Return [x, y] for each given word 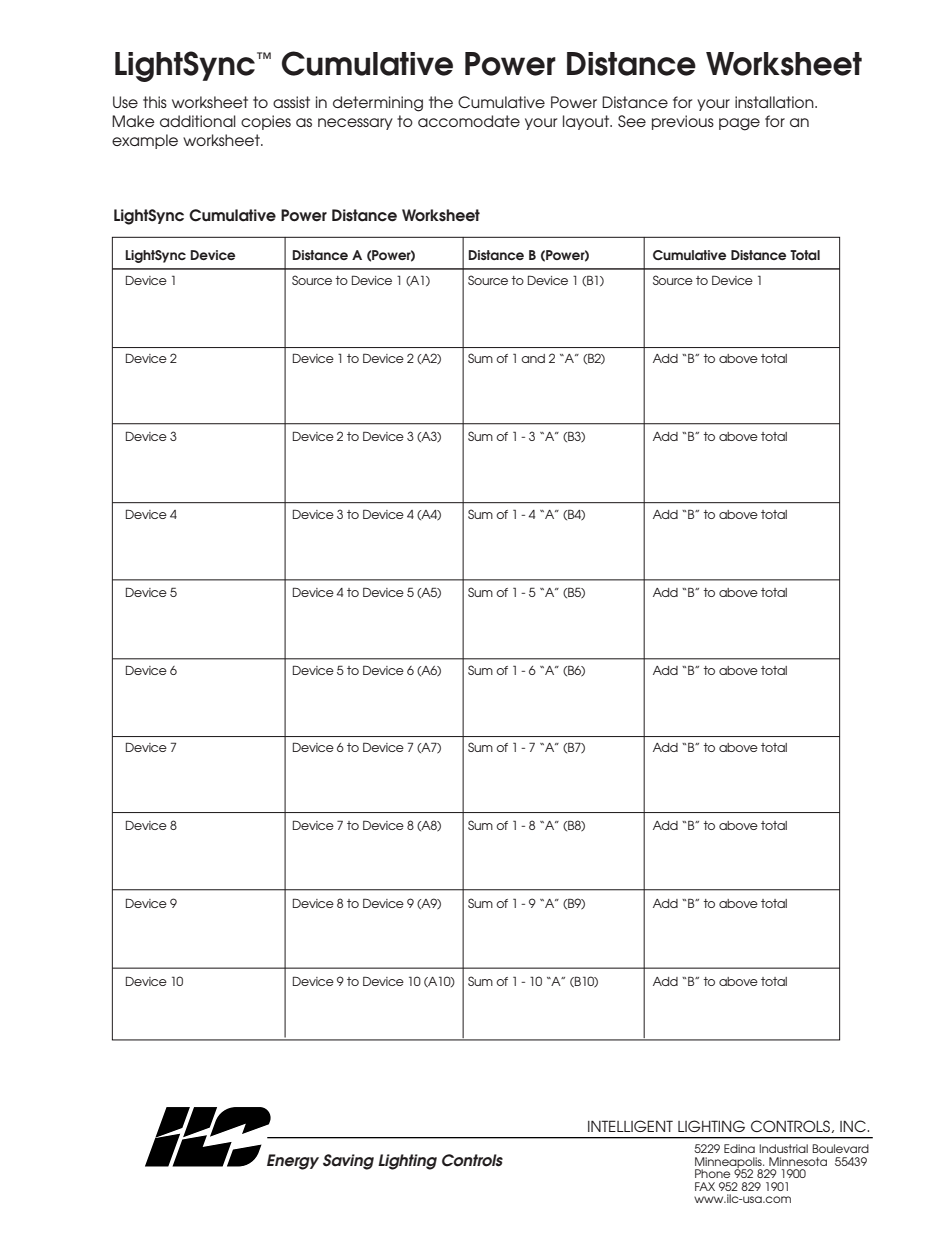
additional [198, 121]
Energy [293, 1162]
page [739, 124]
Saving [348, 1162]
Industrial [783, 1148]
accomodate [469, 121]
